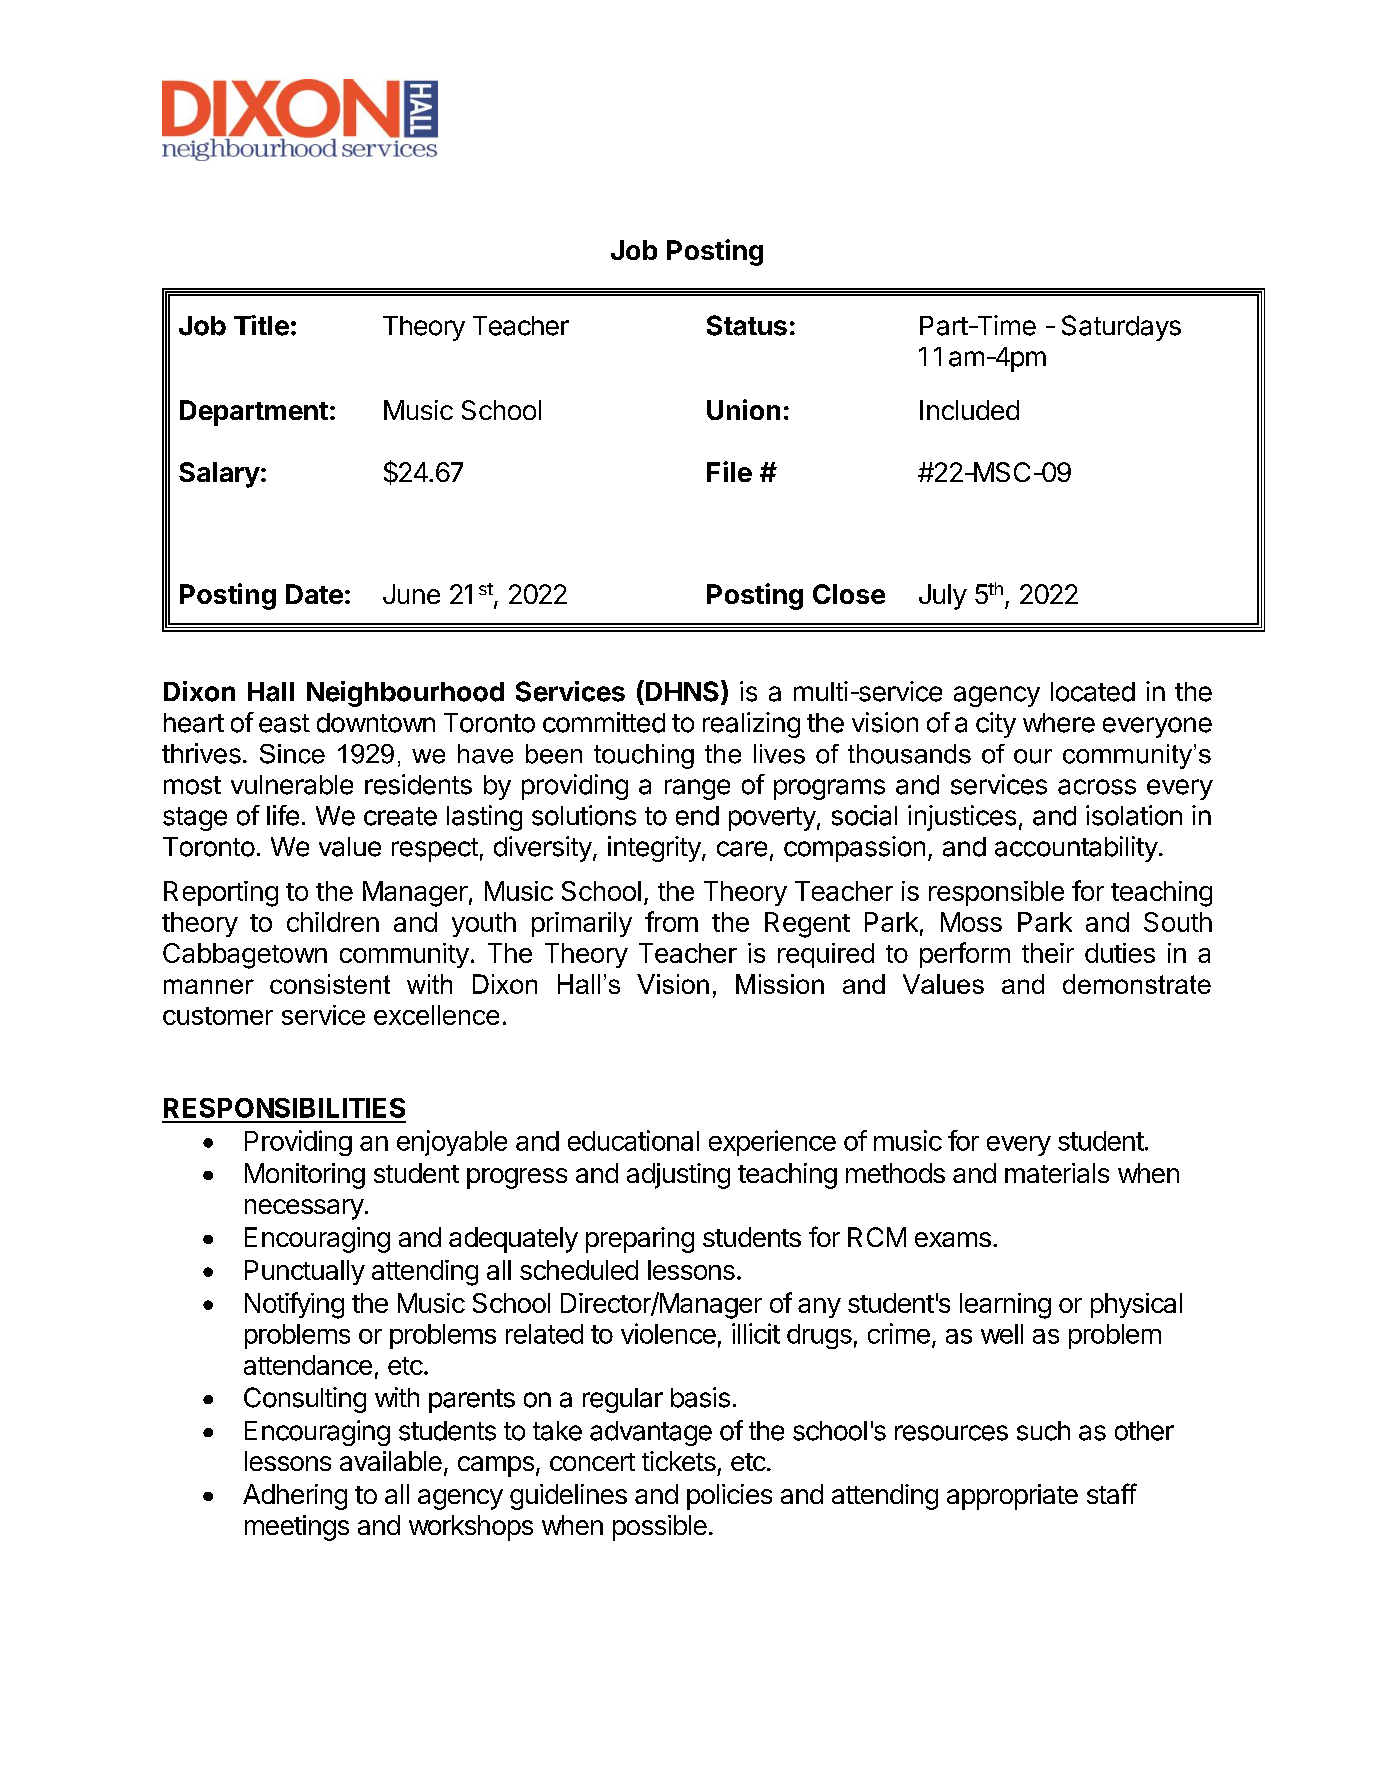  What do you see at coordinates (333, 922) in the image?
I see `children` at bounding box center [333, 922].
